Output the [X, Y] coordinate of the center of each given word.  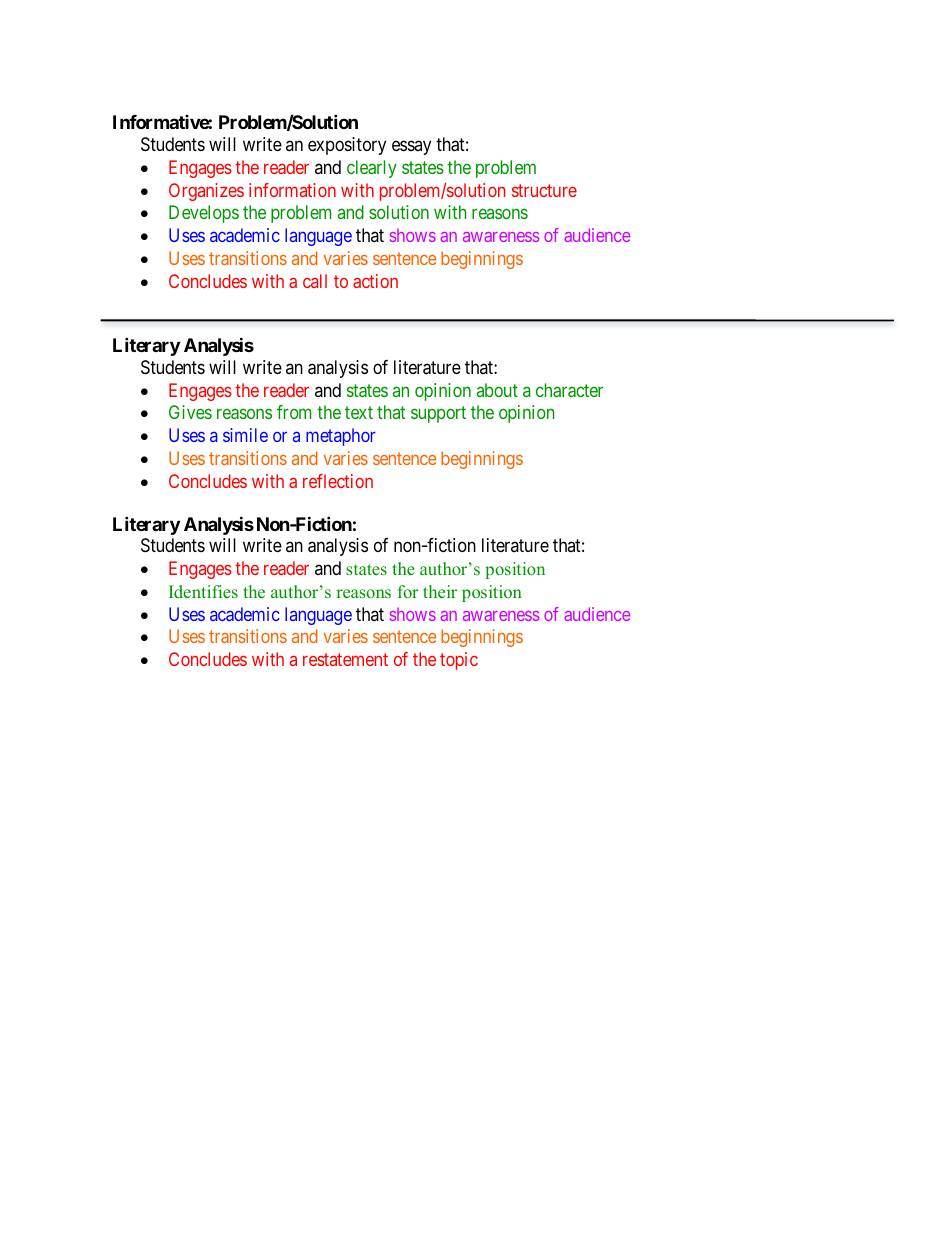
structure [544, 190]
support [438, 414]
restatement [345, 660]
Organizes [206, 192]
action [375, 281]
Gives [190, 412]
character [569, 390]
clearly [372, 169]
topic [459, 661]
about [497, 390]
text [359, 412]
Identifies [203, 592]
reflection [338, 481]
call [315, 281]
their [440, 591]
